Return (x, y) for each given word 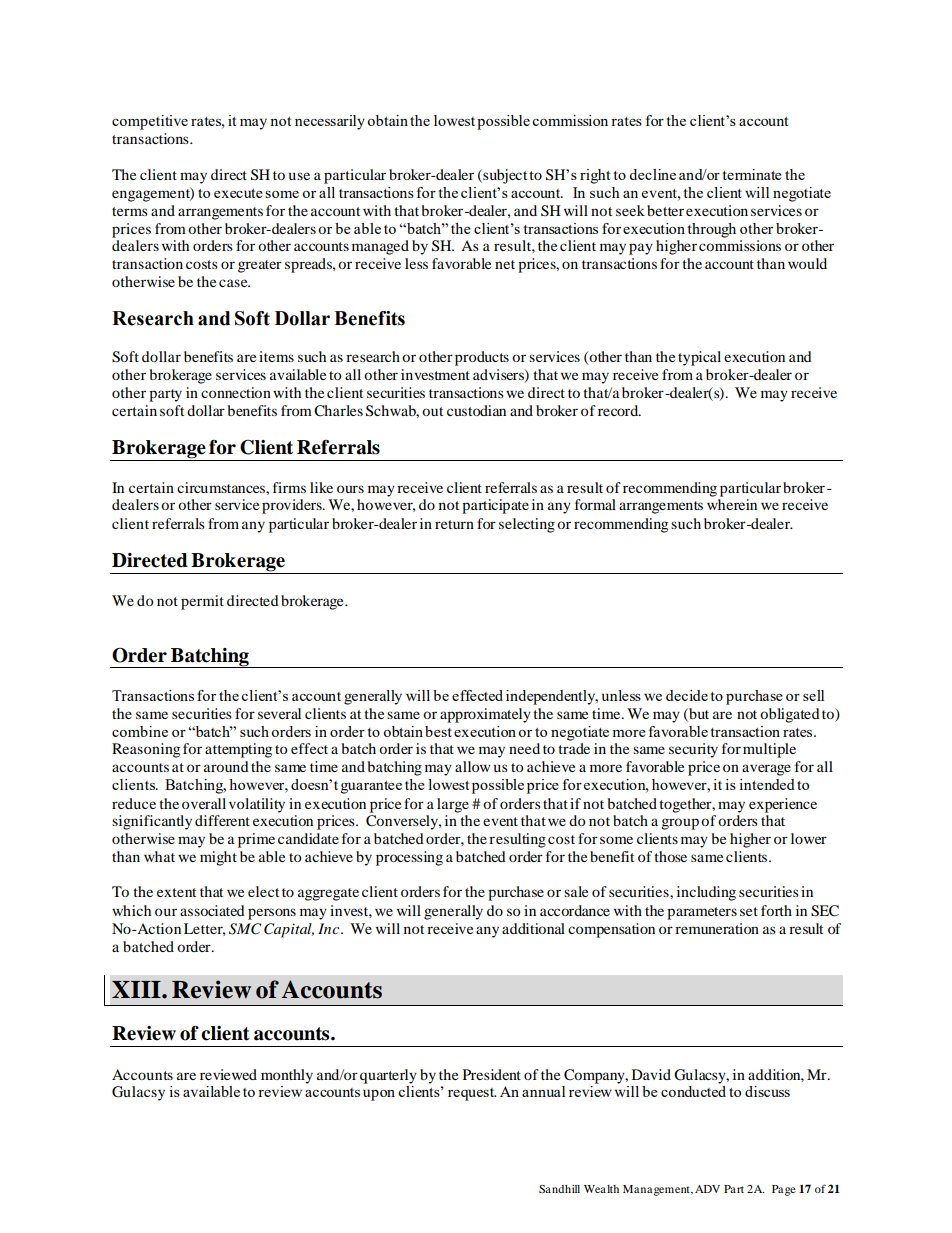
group (680, 824)
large (453, 805)
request (472, 1094)
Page (784, 1190)
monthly (287, 1076)
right (595, 176)
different (222, 820)
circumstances (222, 487)
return (454, 524)
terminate (752, 174)
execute (238, 193)
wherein (732, 504)
